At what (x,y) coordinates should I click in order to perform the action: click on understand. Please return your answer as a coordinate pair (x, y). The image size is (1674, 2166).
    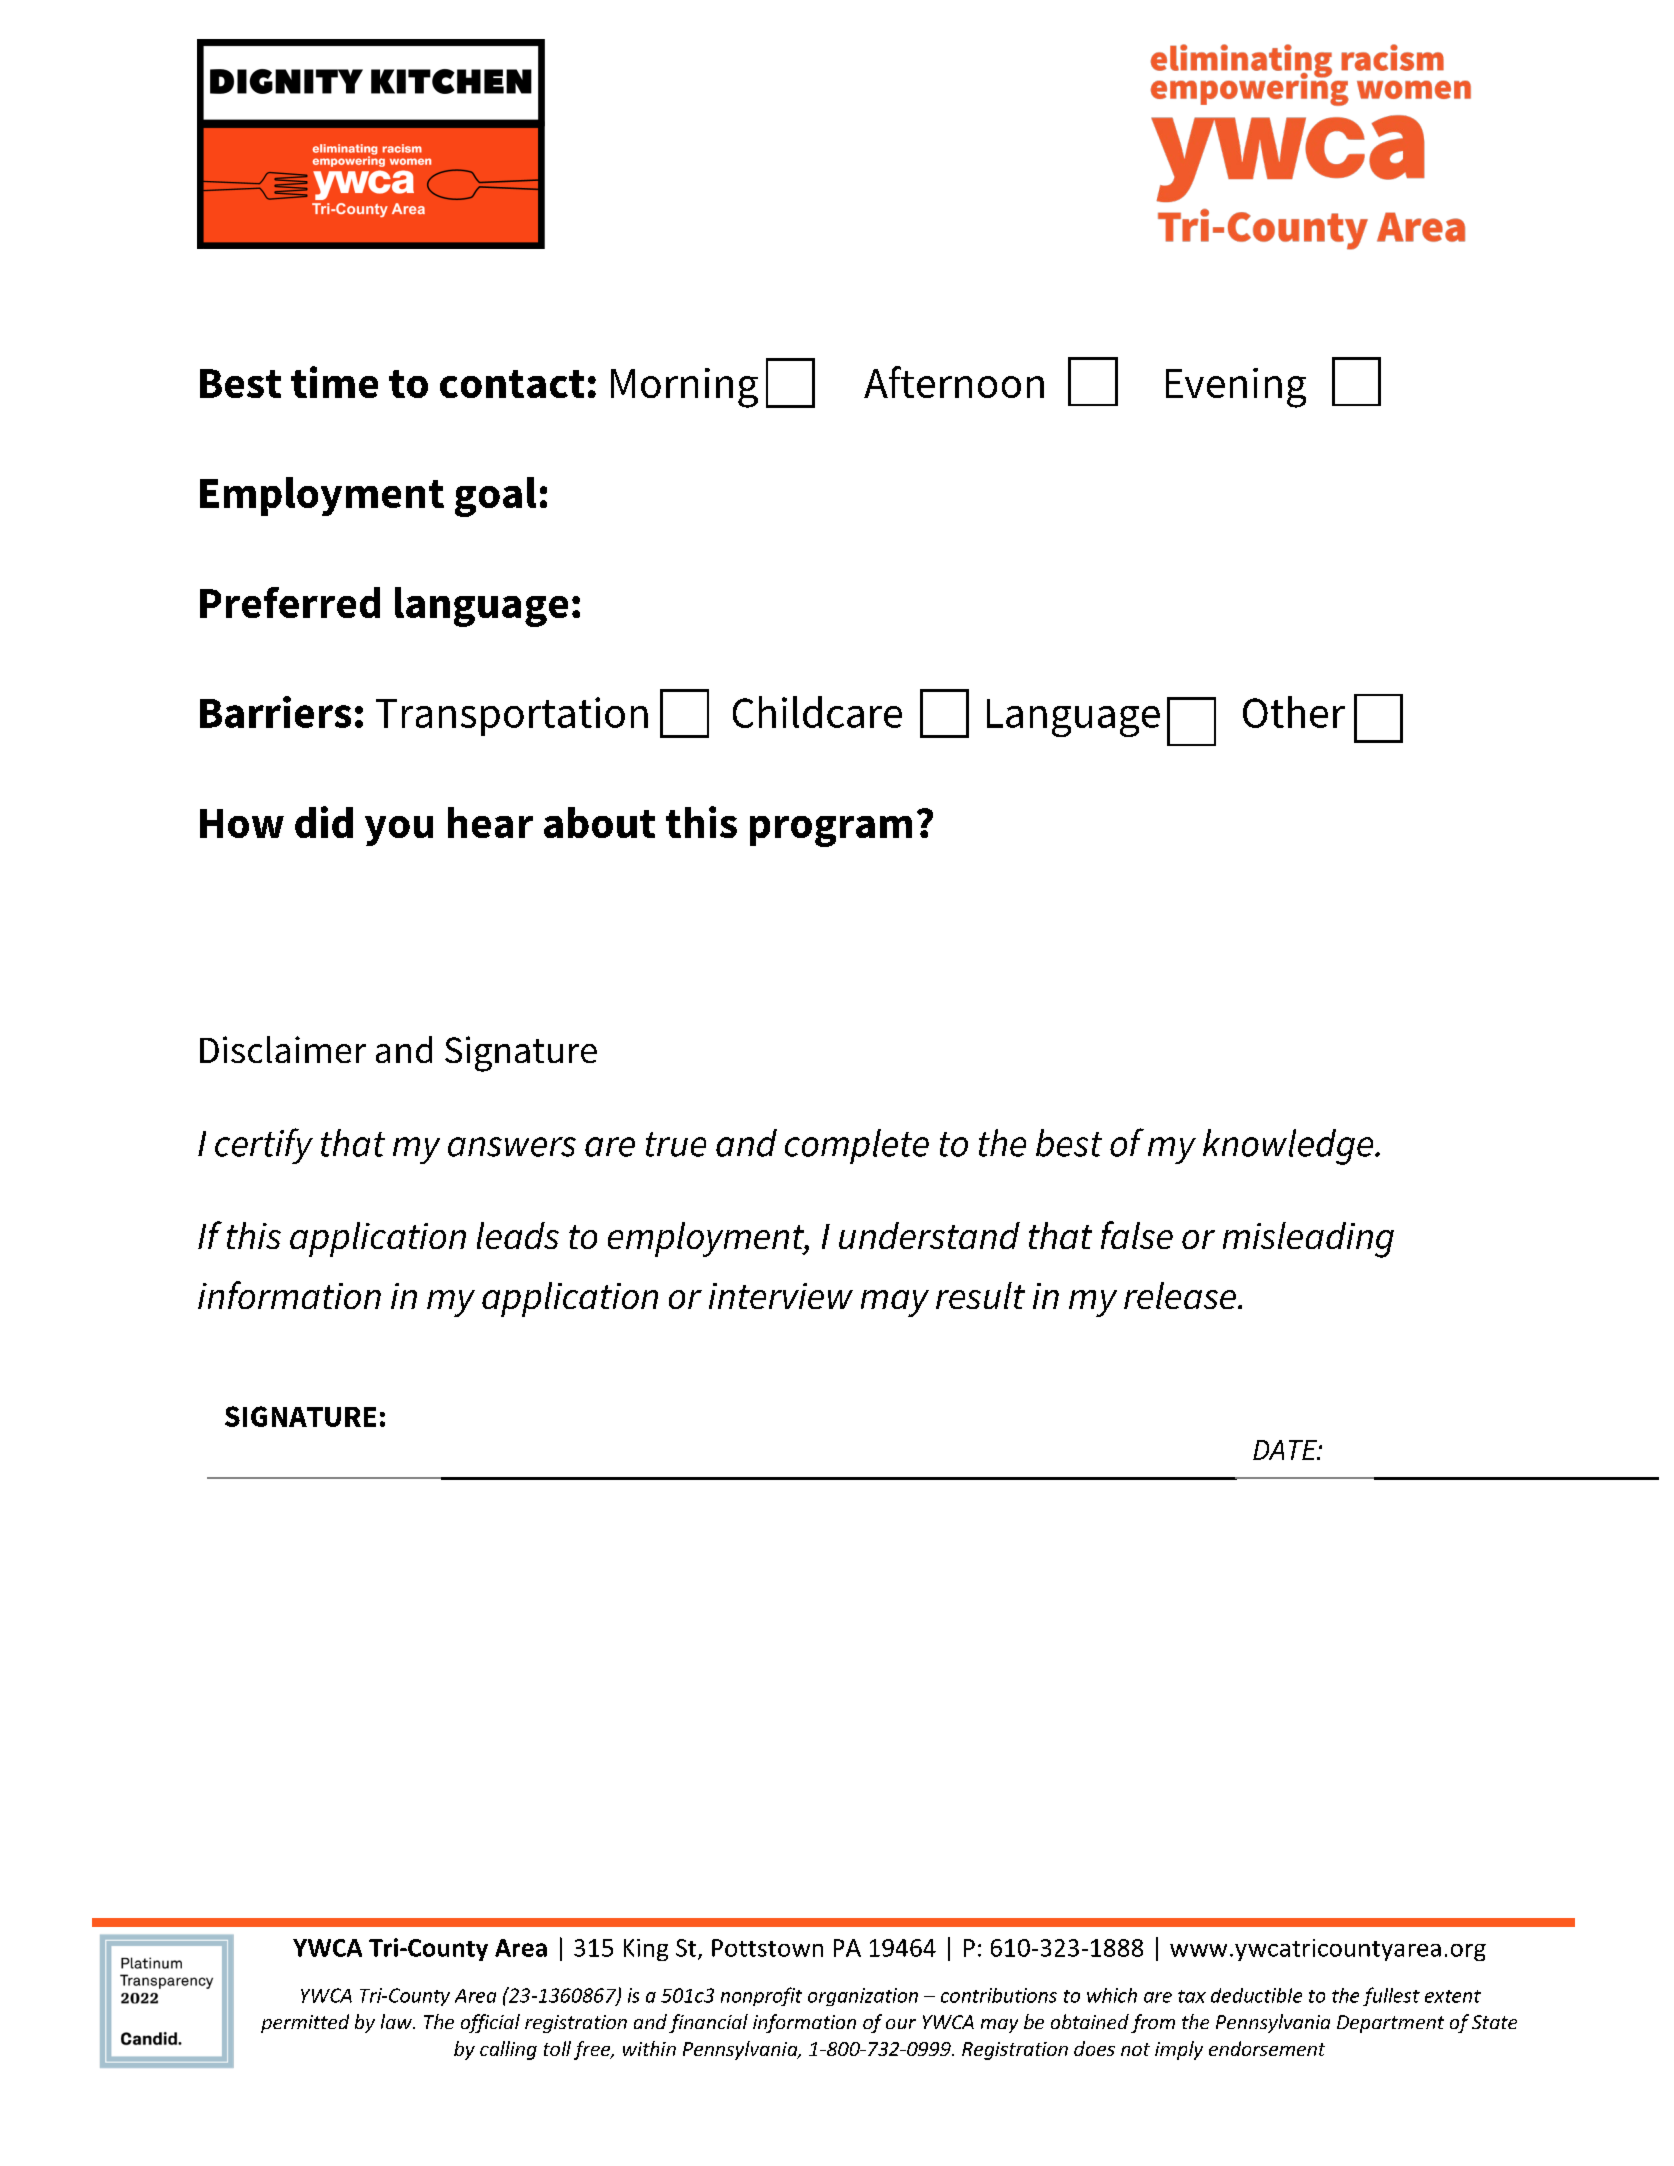
    Looking at the image, I should click on (929, 1235).
